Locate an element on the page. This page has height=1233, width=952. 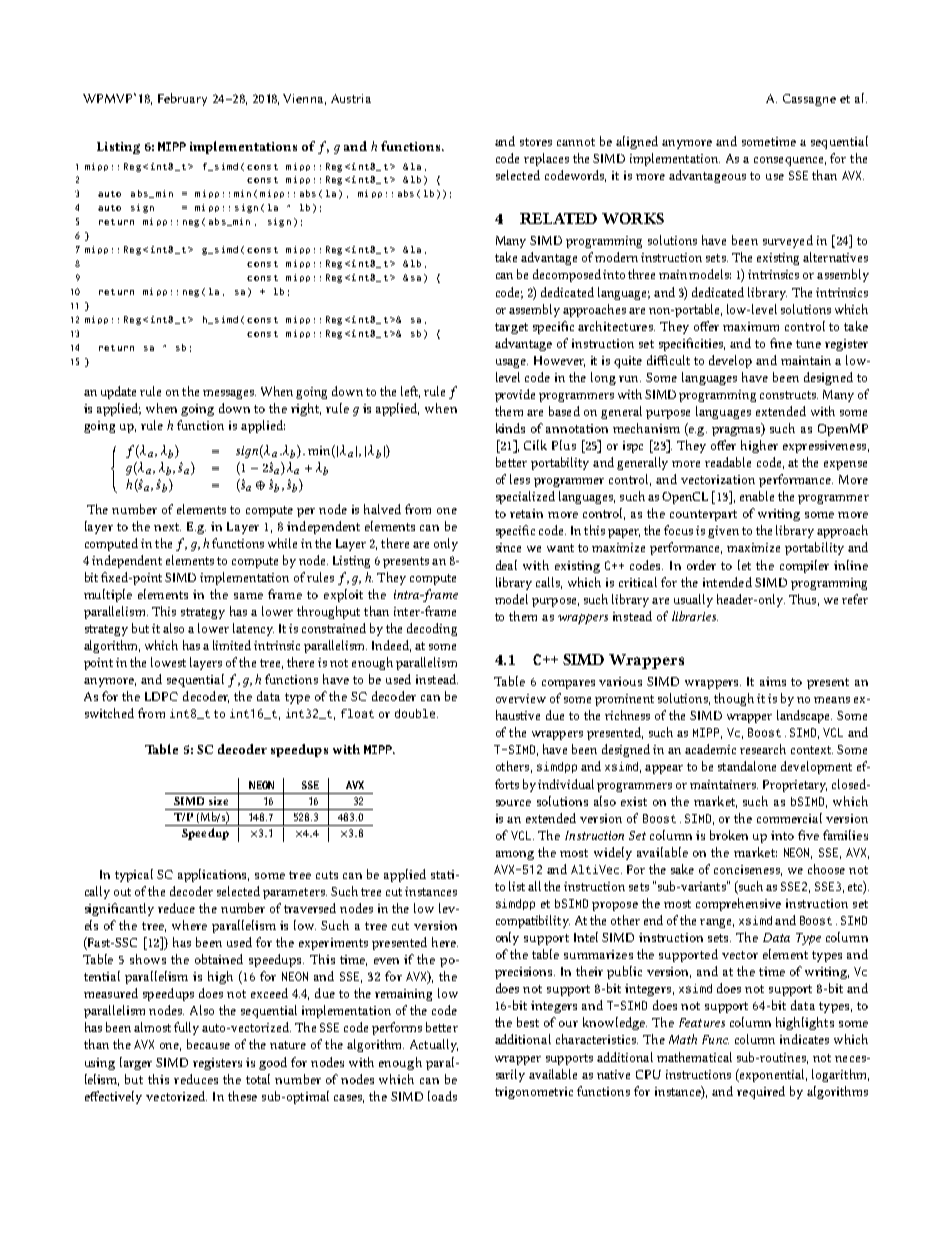
messages is located at coordinates (229, 394).
